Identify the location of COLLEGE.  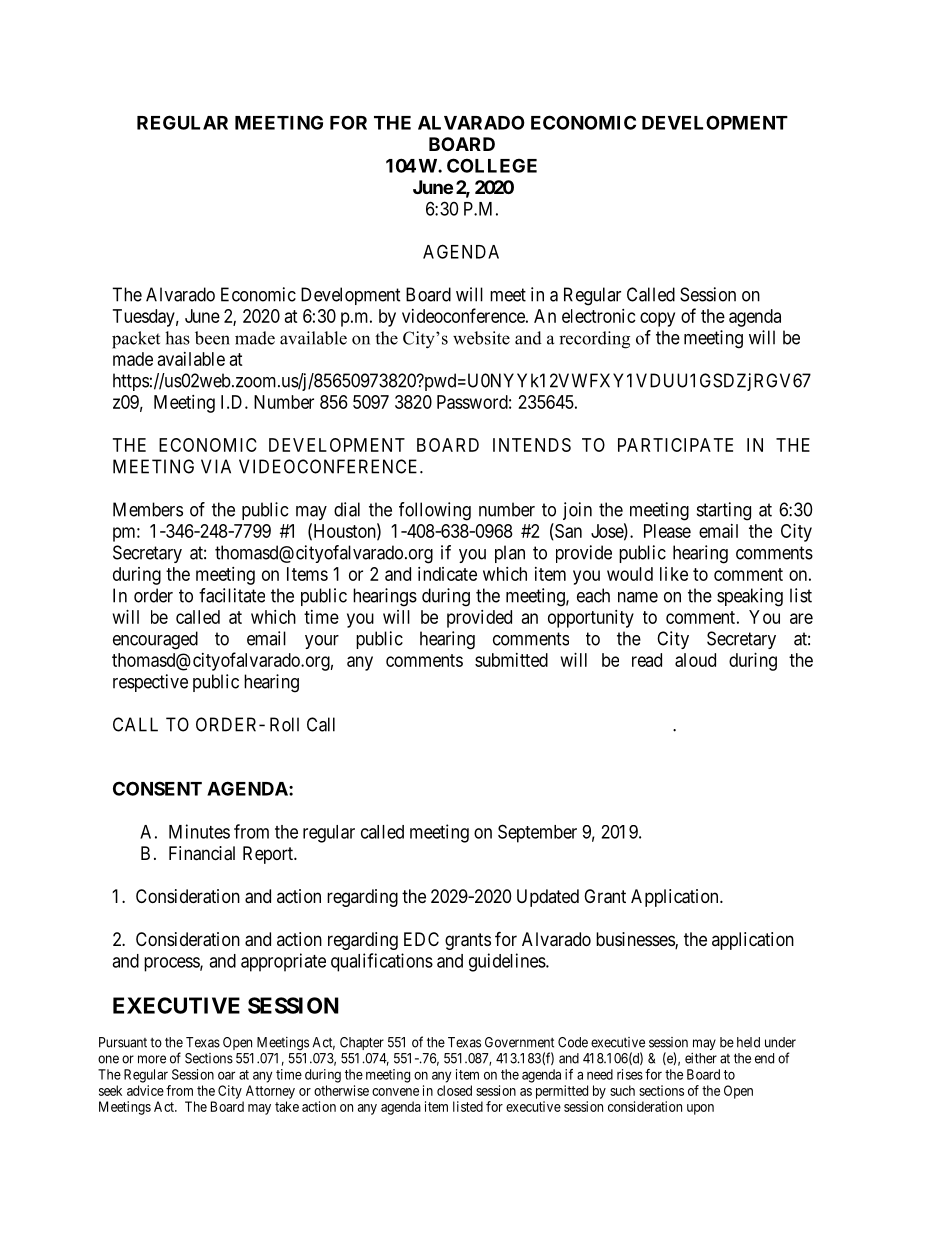
(492, 165).
